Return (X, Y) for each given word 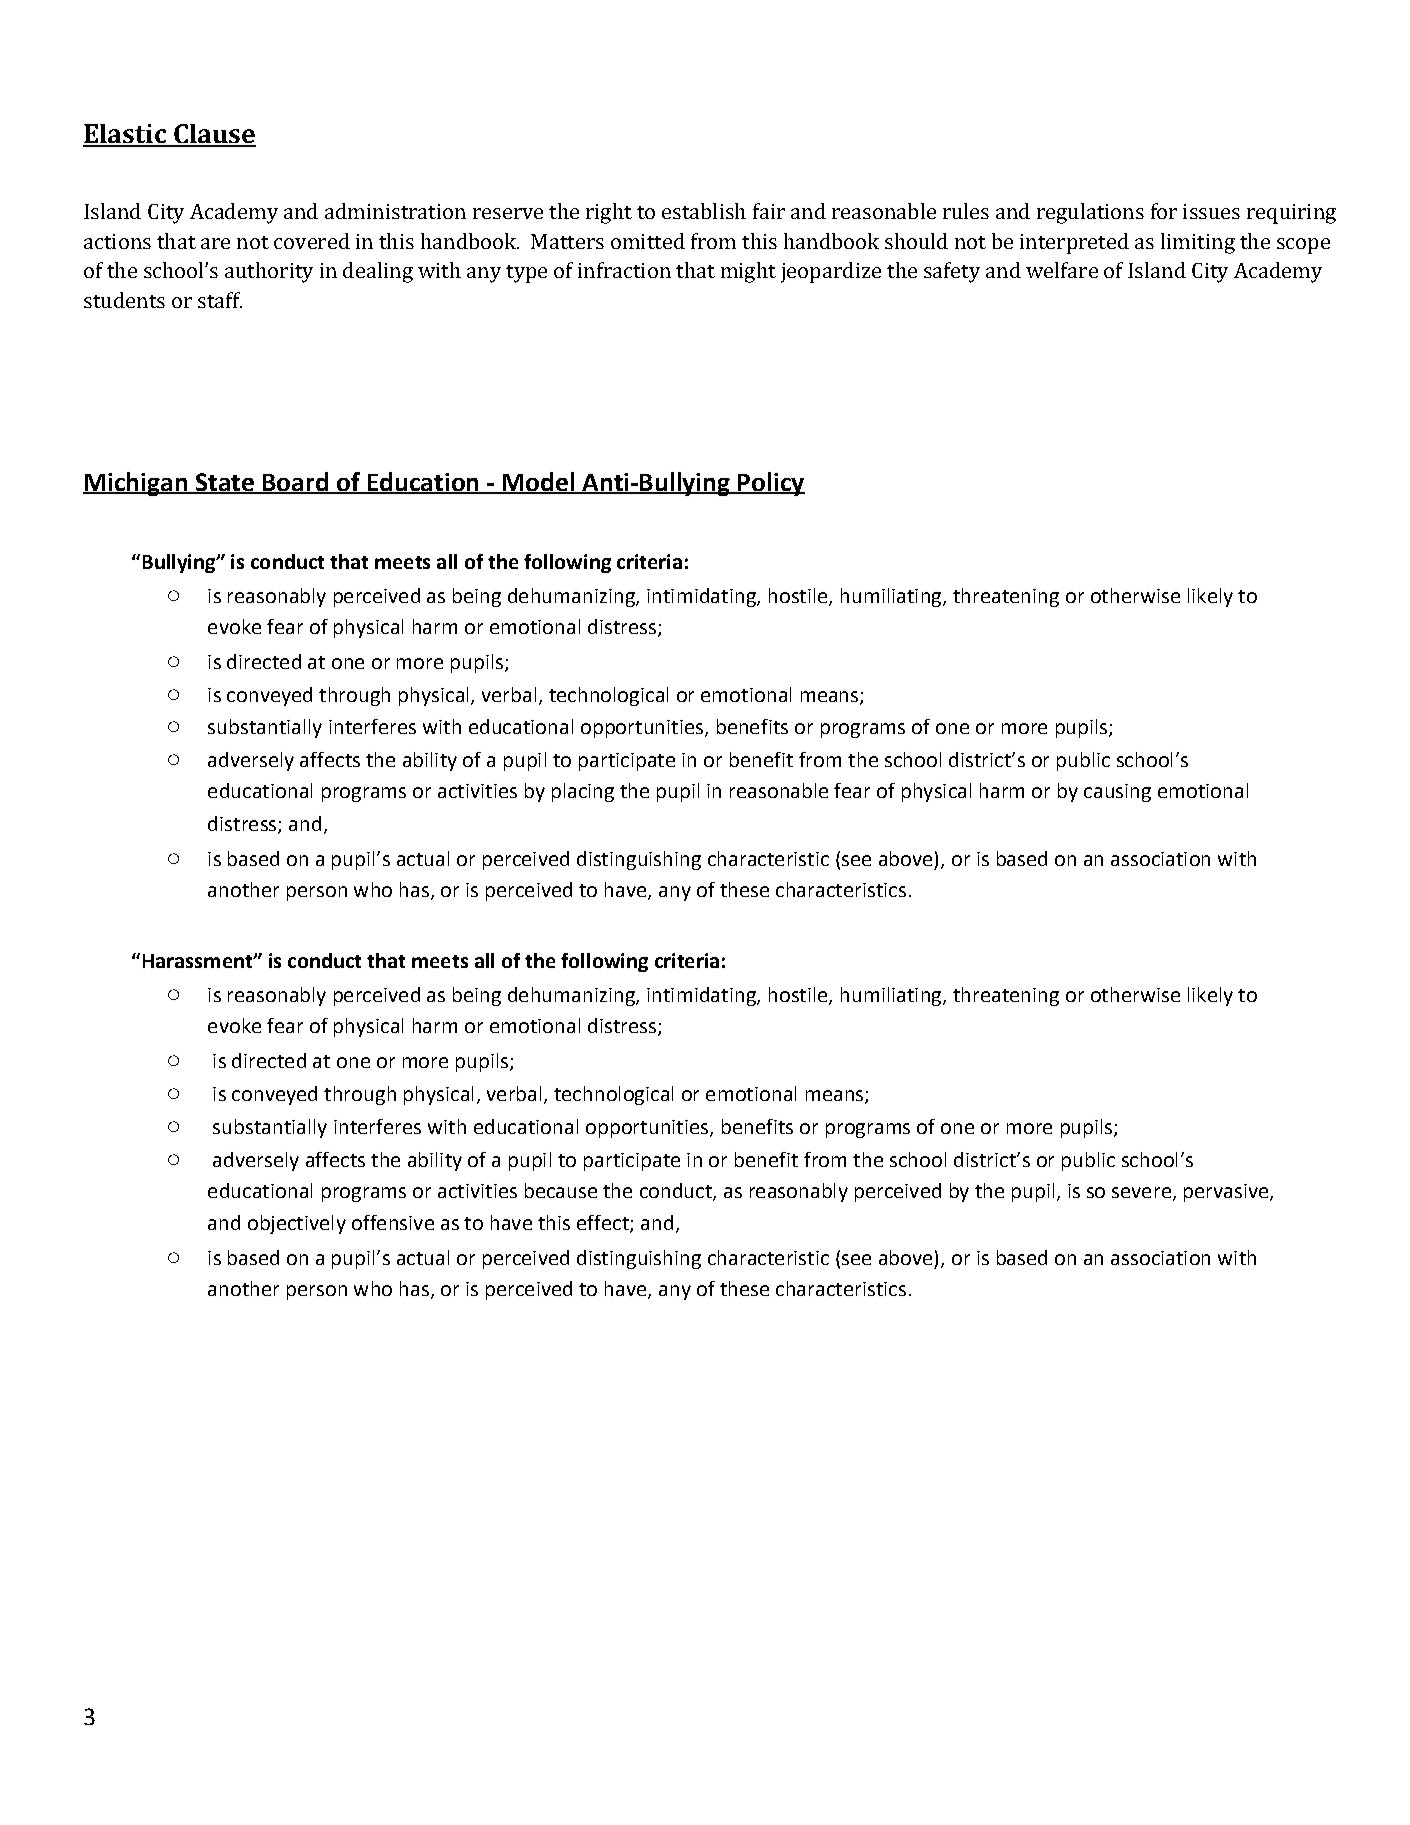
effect (604, 1224)
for (1164, 211)
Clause (214, 135)
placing (583, 792)
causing (1117, 793)
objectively (297, 1224)
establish (704, 211)
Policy (770, 484)
